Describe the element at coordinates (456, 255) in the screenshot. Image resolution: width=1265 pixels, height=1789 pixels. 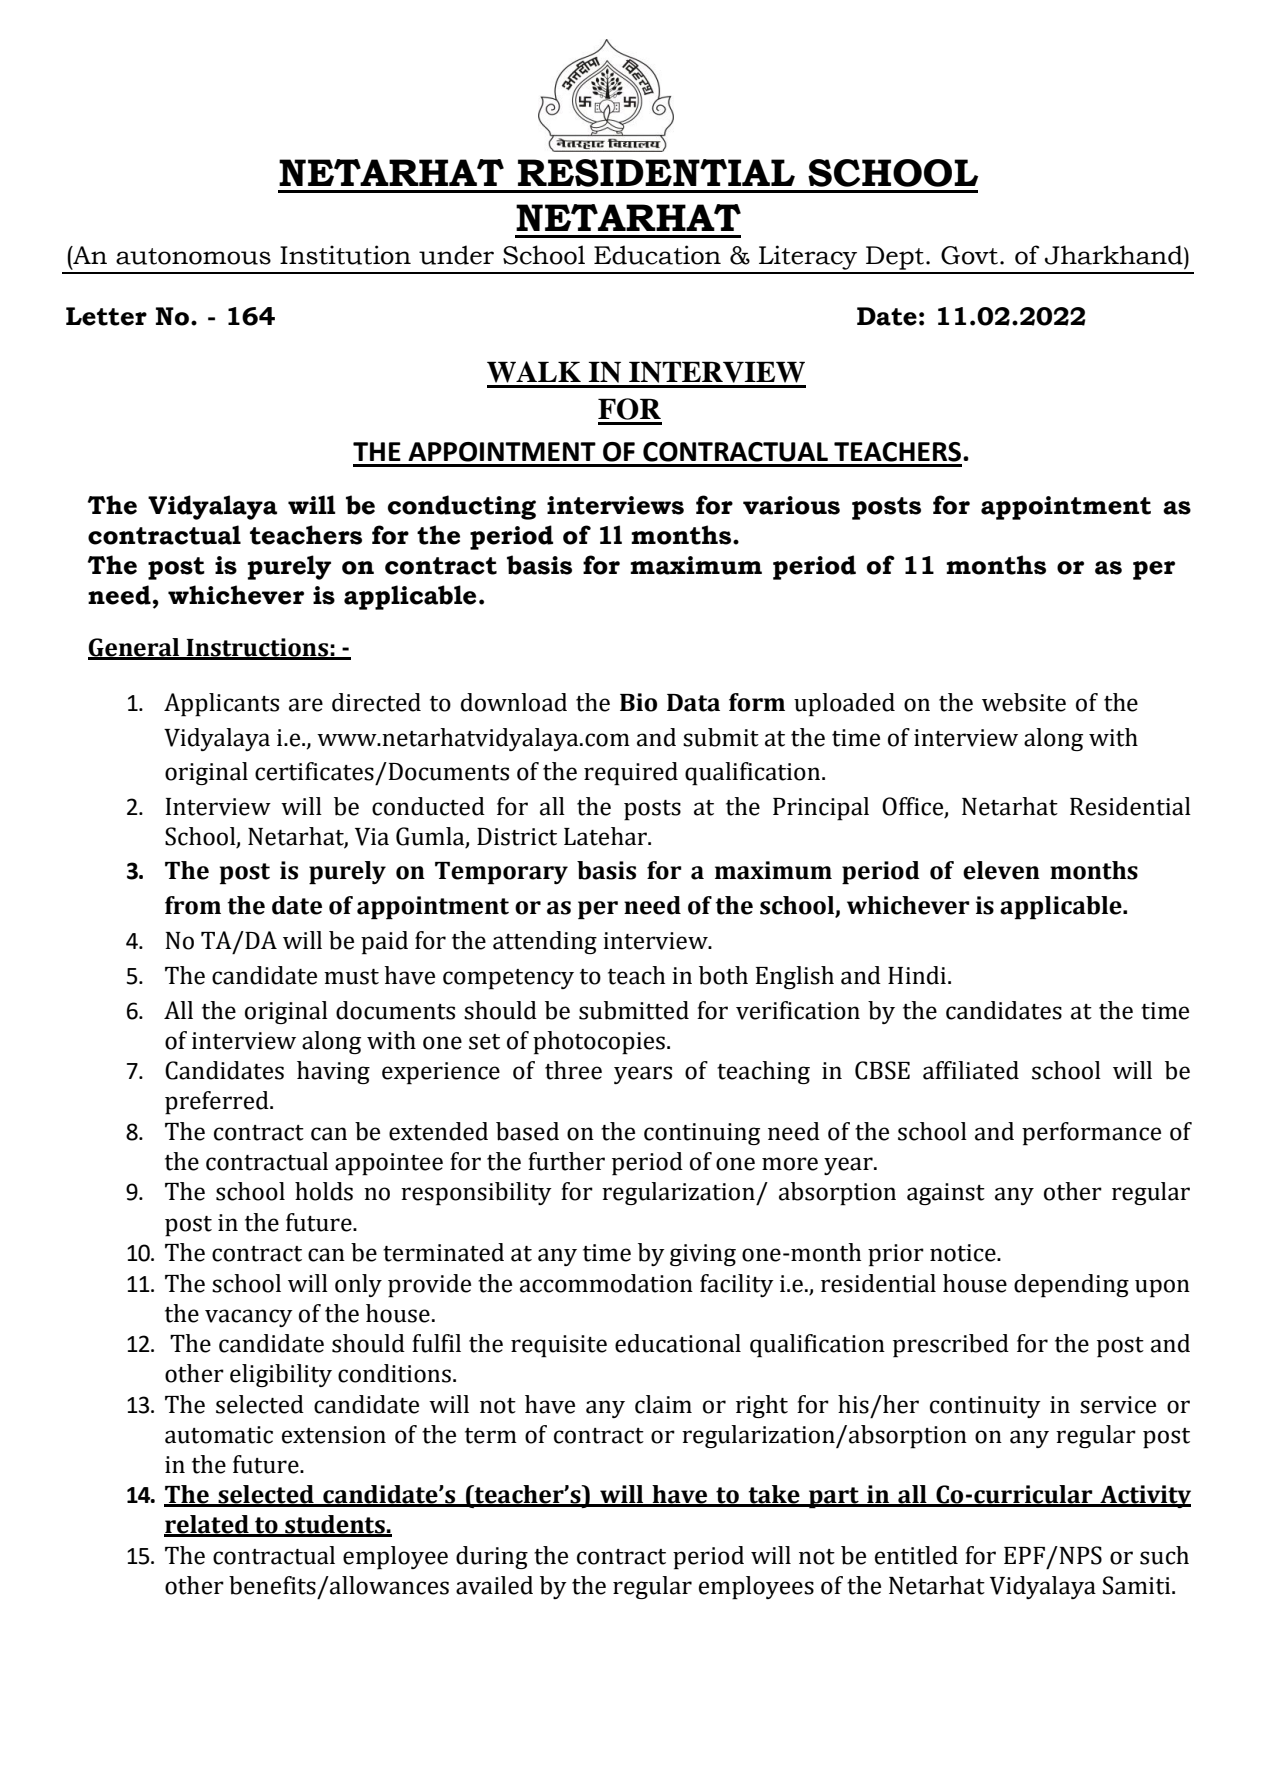
I see `under` at that location.
